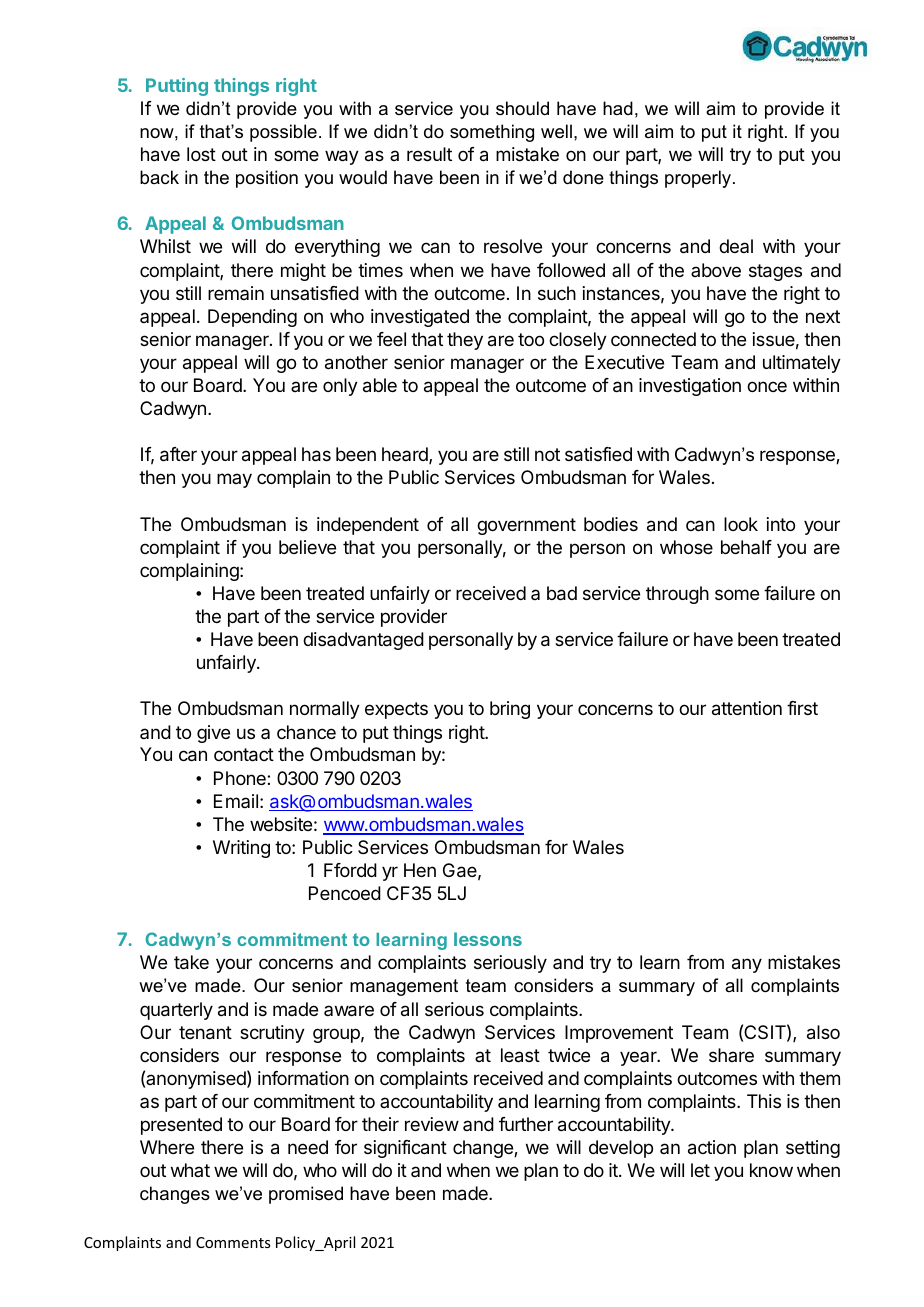  I want to click on Comments, so click(233, 1242).
